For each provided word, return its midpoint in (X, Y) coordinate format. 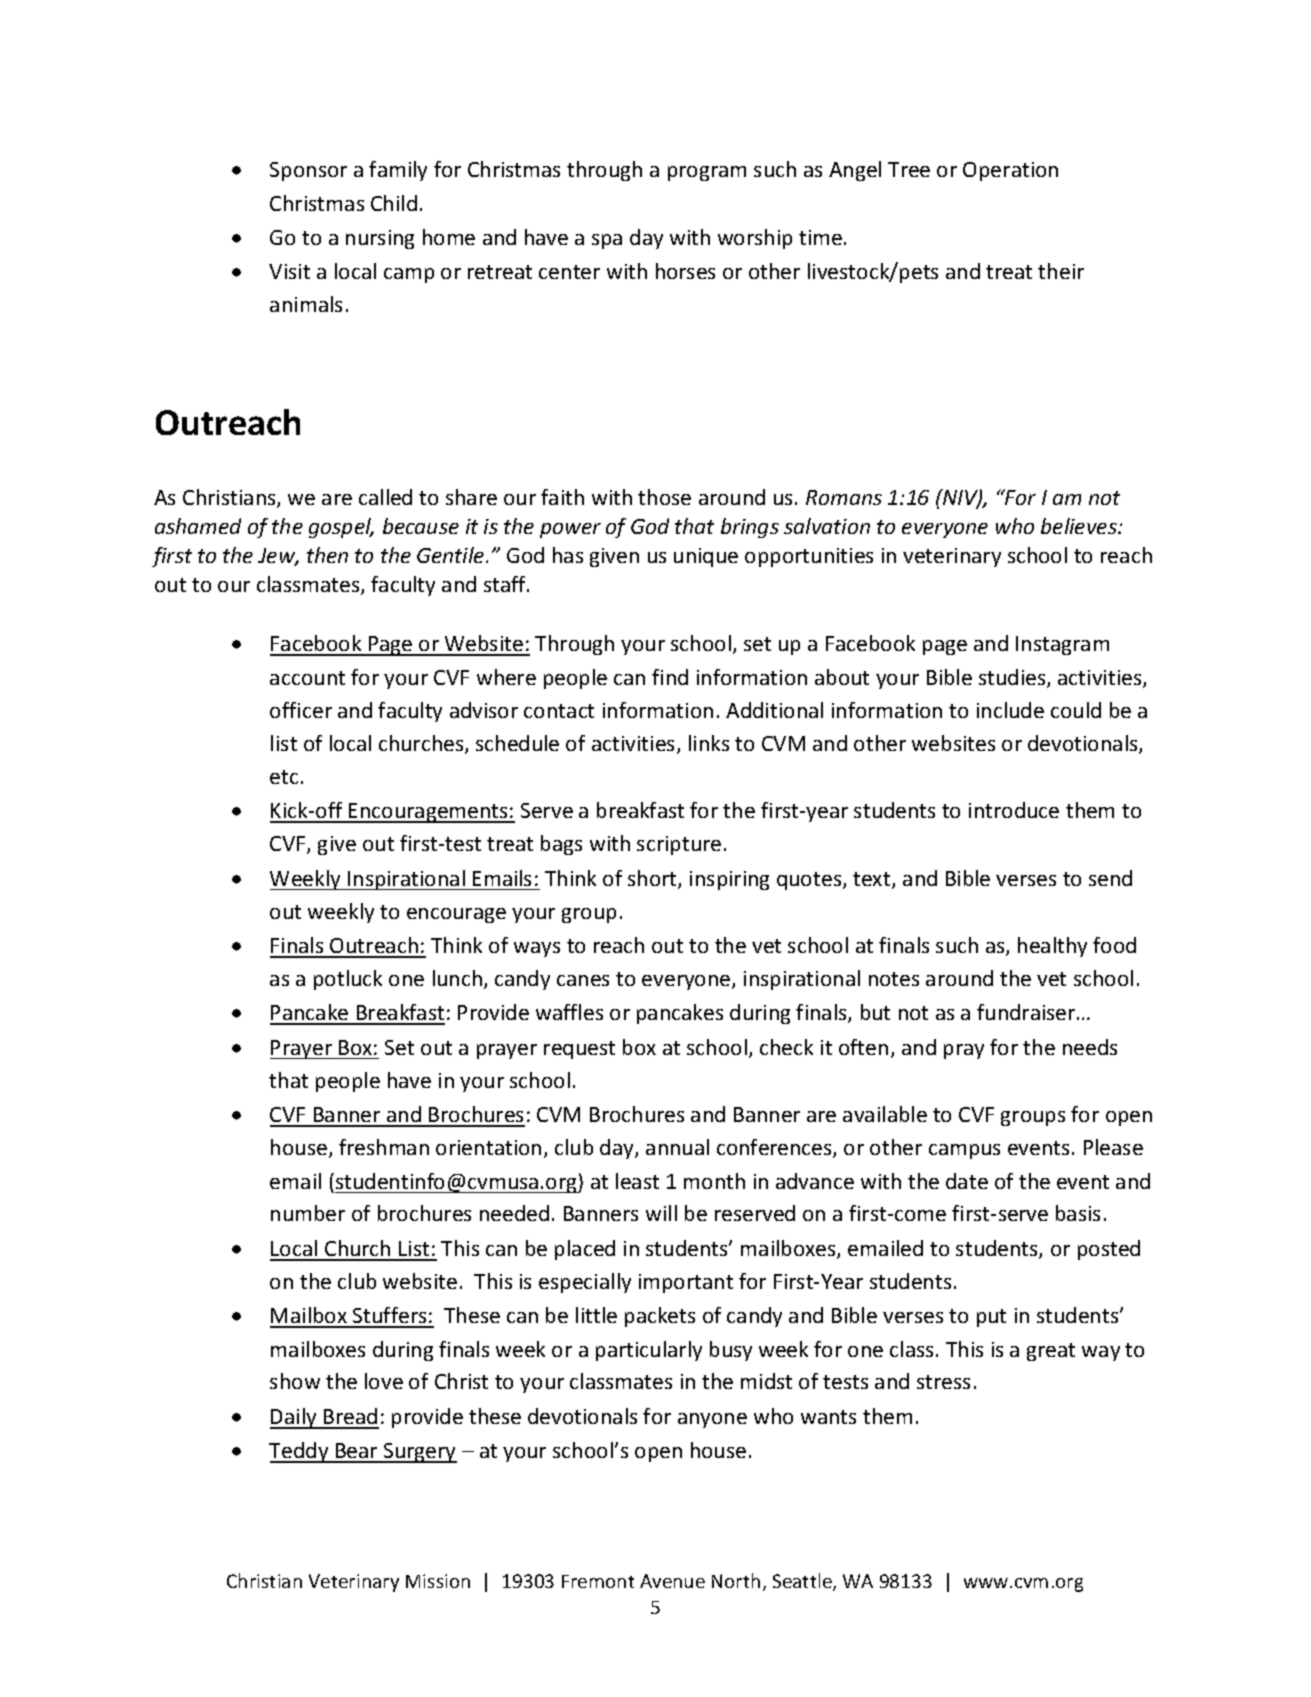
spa (607, 241)
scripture (679, 845)
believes (1080, 526)
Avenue (672, 1581)
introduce (1014, 810)
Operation (1010, 171)
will (661, 1213)
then (327, 555)
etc (284, 777)
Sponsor (308, 171)
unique (706, 557)
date (967, 1181)
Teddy (300, 1452)
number (308, 1213)
